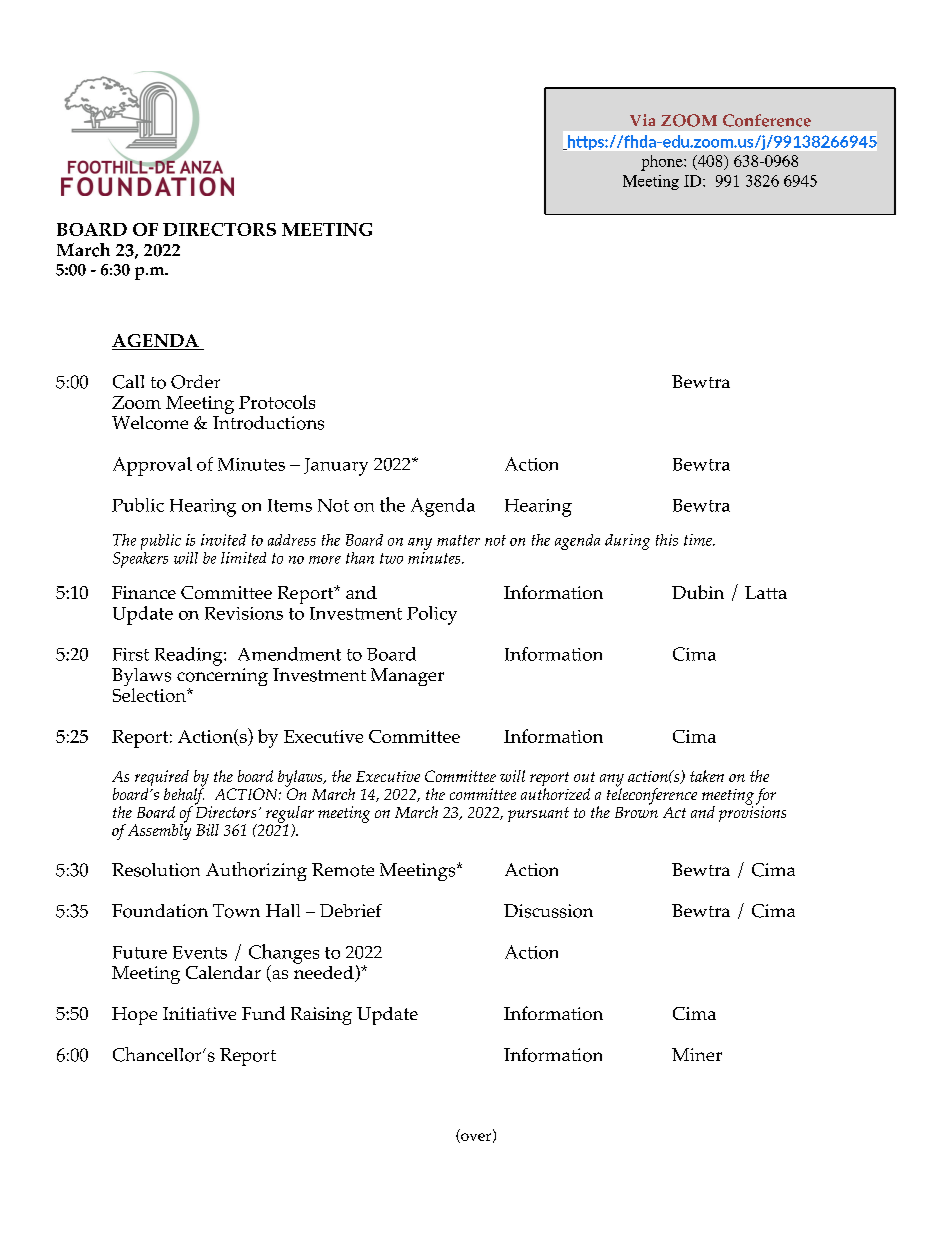  I want to click on taken, so click(707, 776).
